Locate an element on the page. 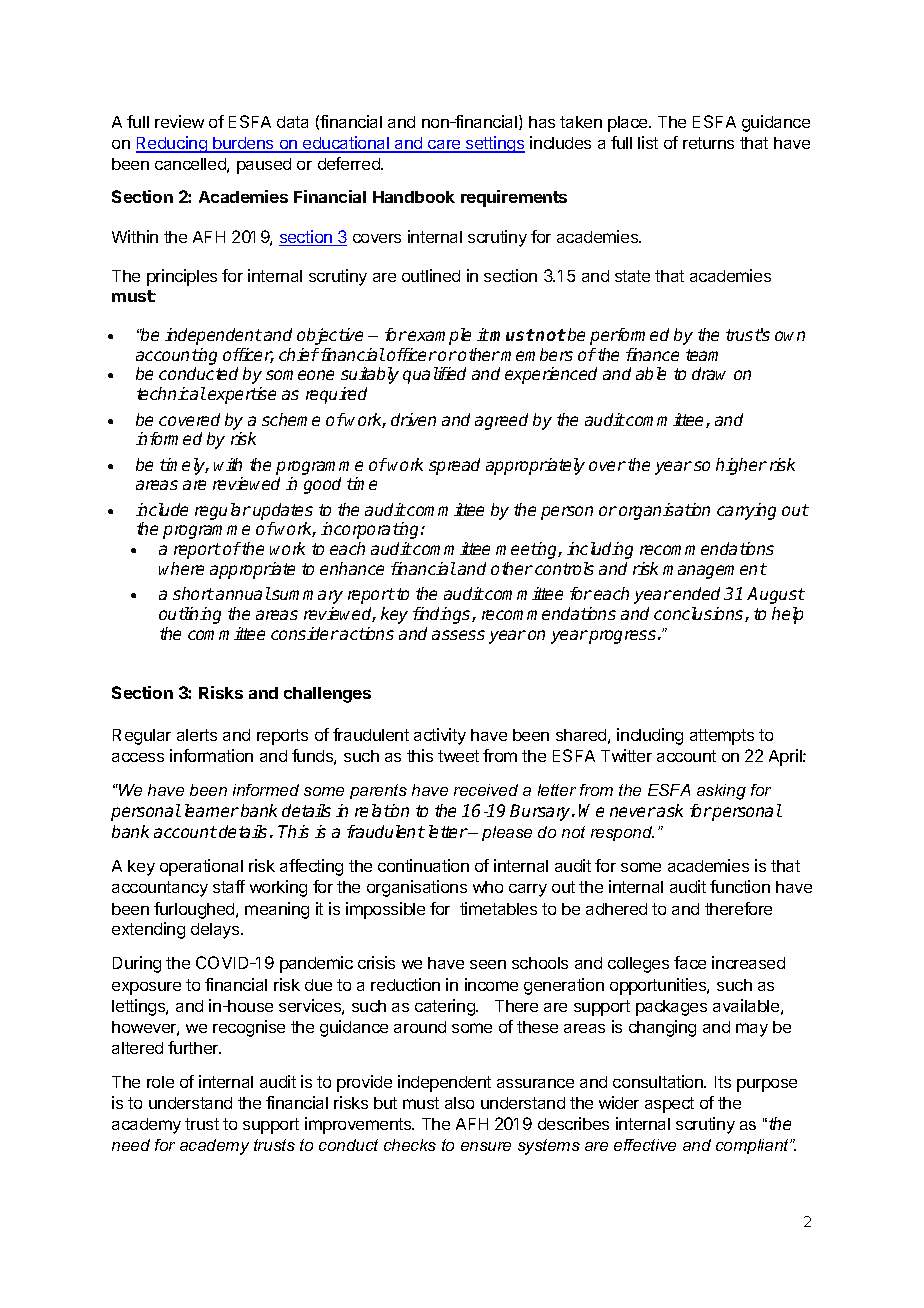 The height and width of the image is (1308, 924). updates is located at coordinates (283, 511).
